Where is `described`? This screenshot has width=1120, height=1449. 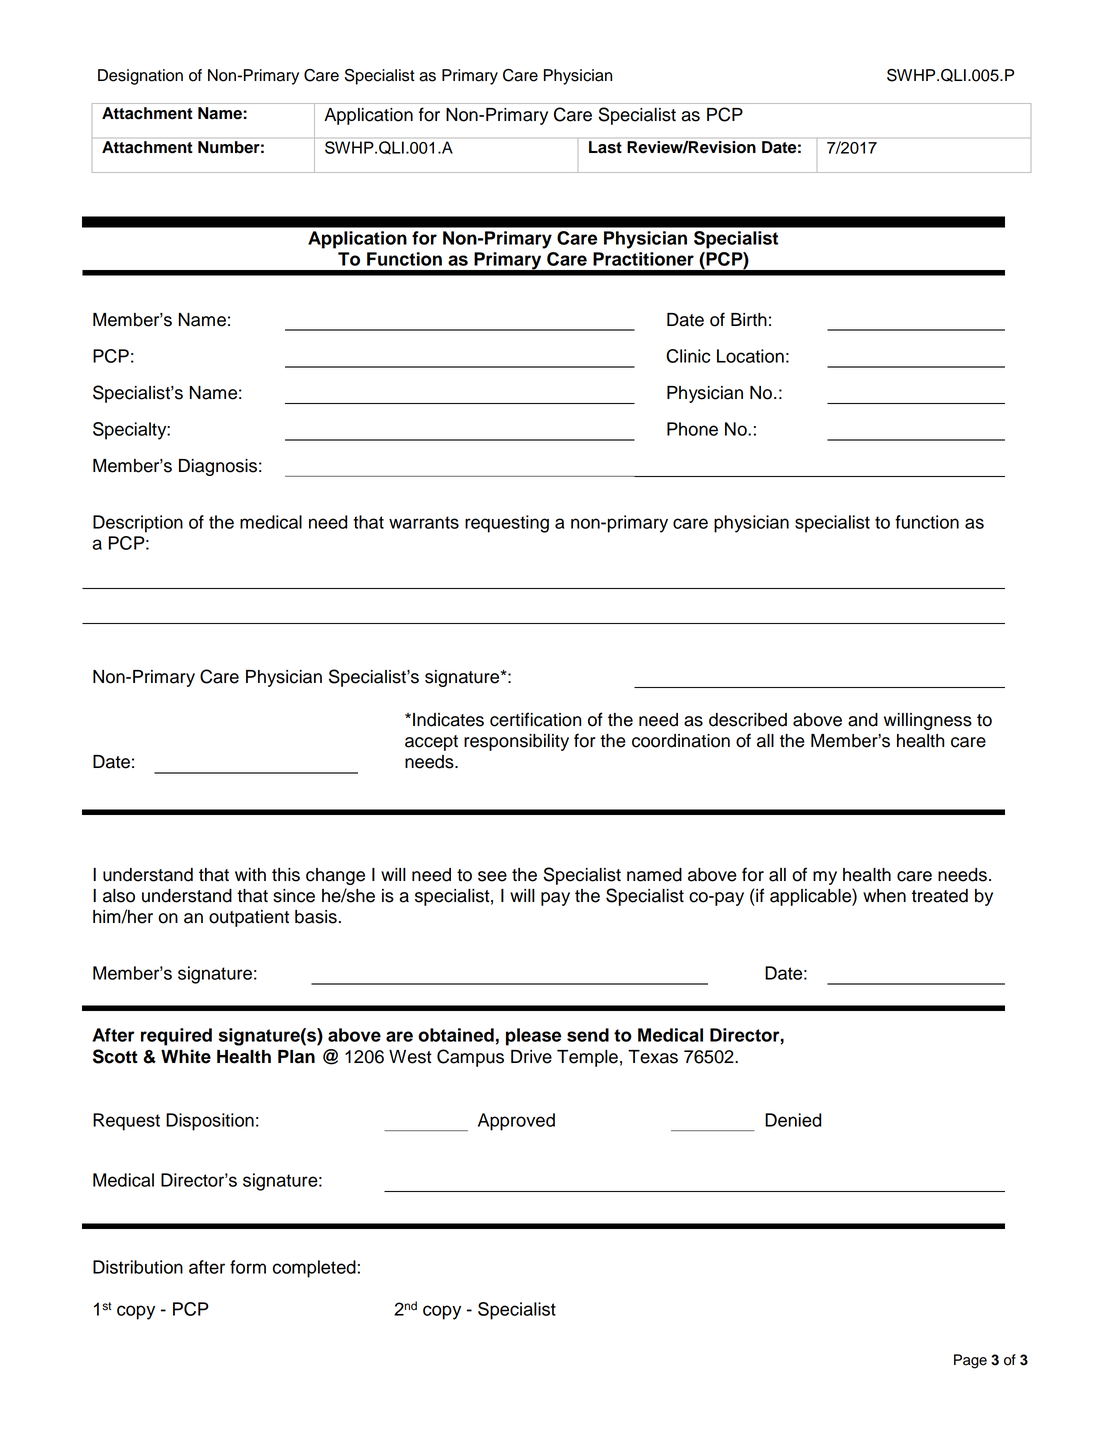
described is located at coordinates (748, 720).
